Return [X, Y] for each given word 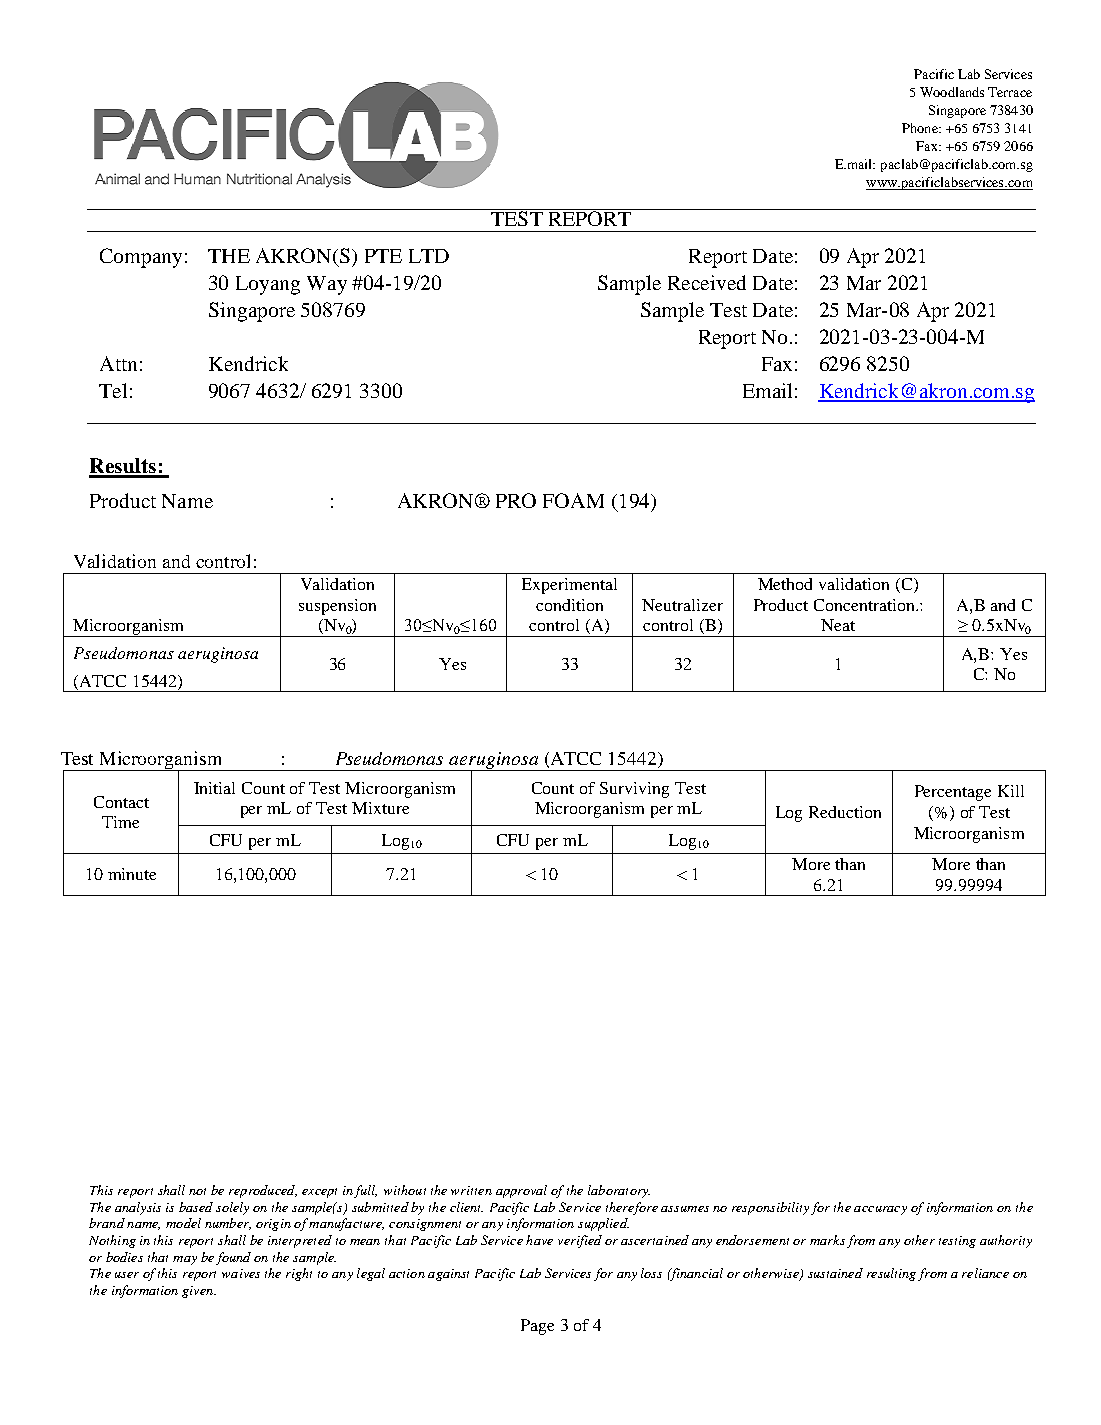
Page [537, 1327]
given [198, 1292]
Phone [921, 128]
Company [141, 258]
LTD [429, 256]
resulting [891, 1274]
